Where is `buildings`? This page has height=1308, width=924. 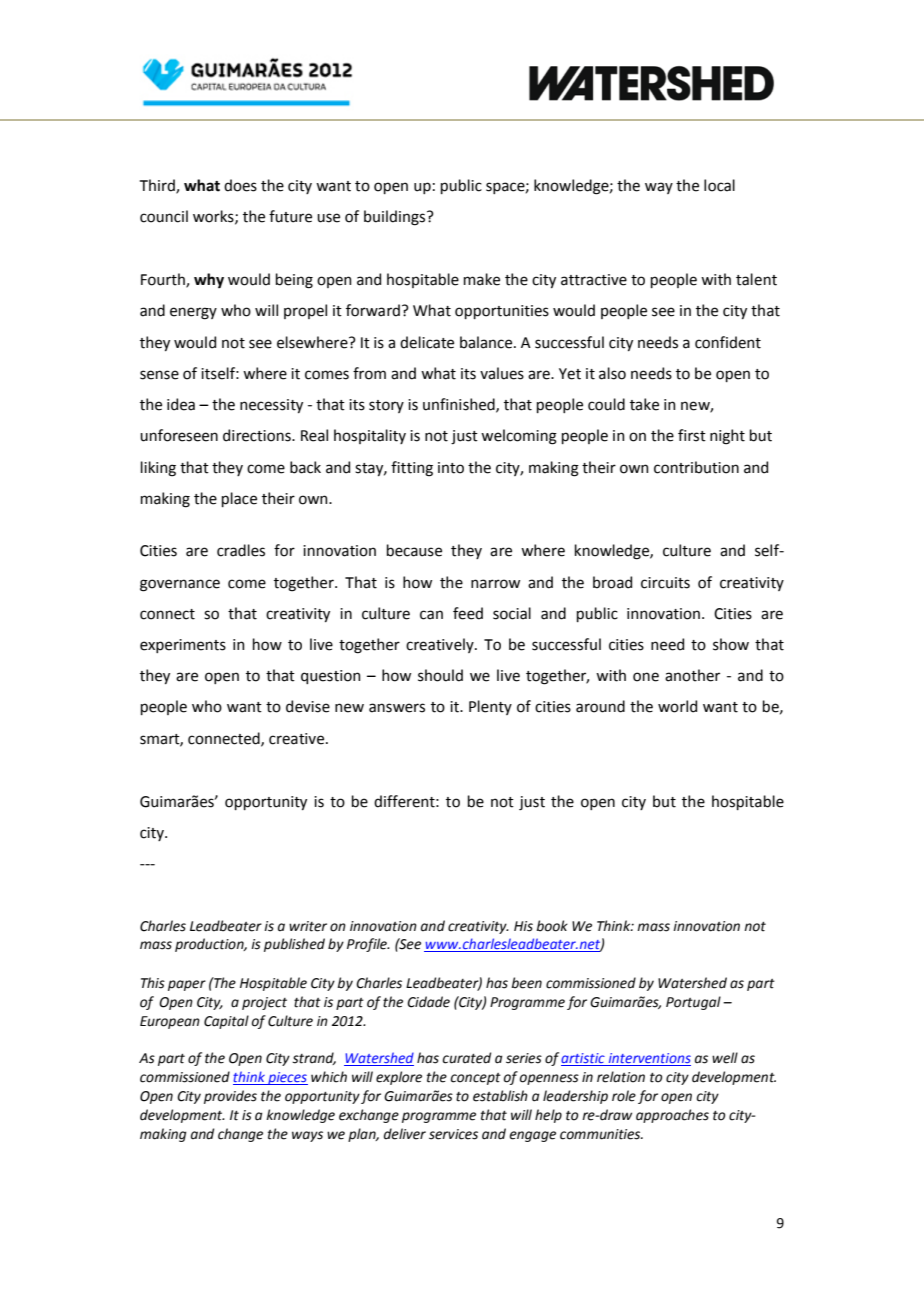 buildings is located at coordinates (396, 218).
